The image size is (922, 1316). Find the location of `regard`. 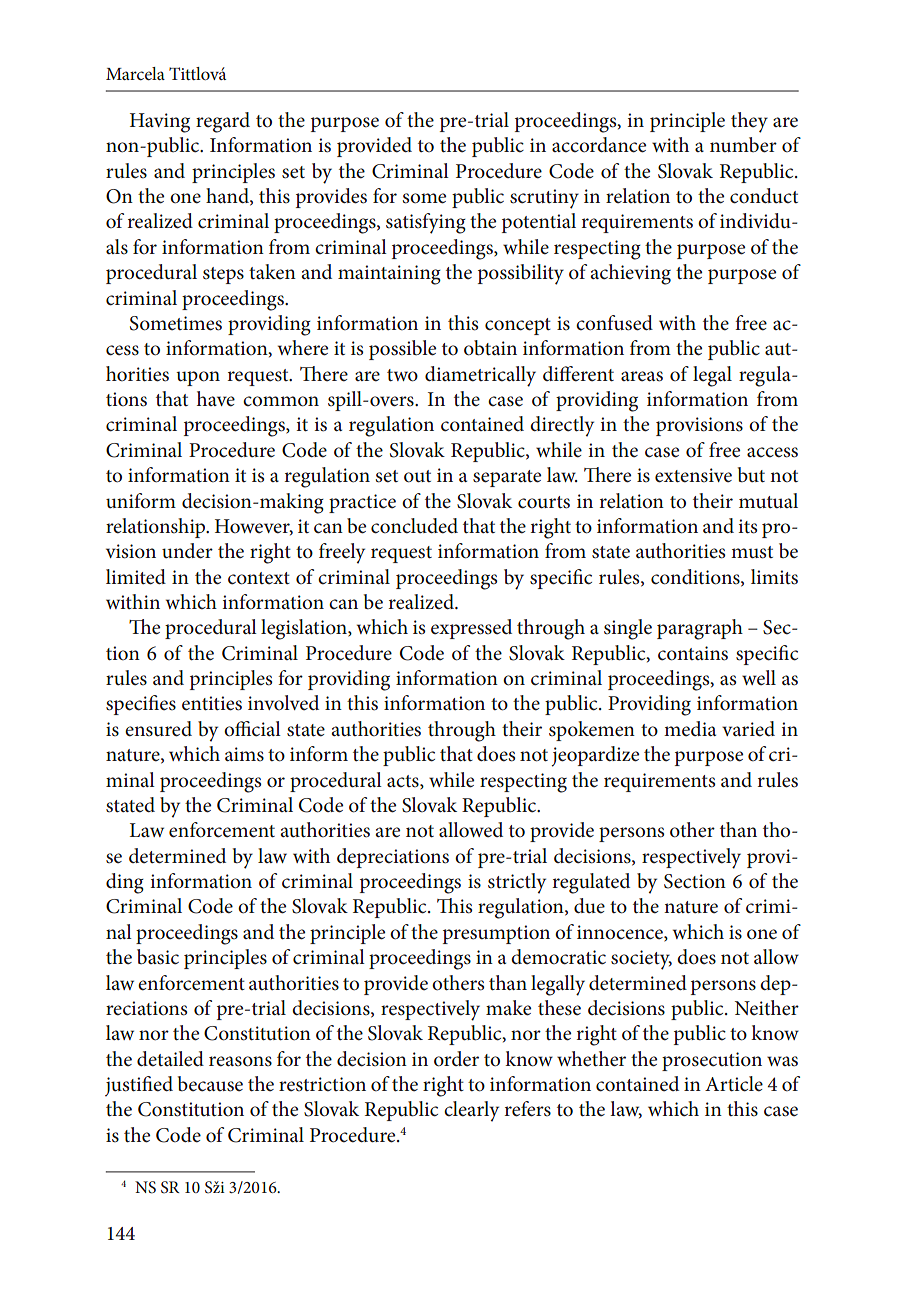

regard is located at coordinates (223, 122).
